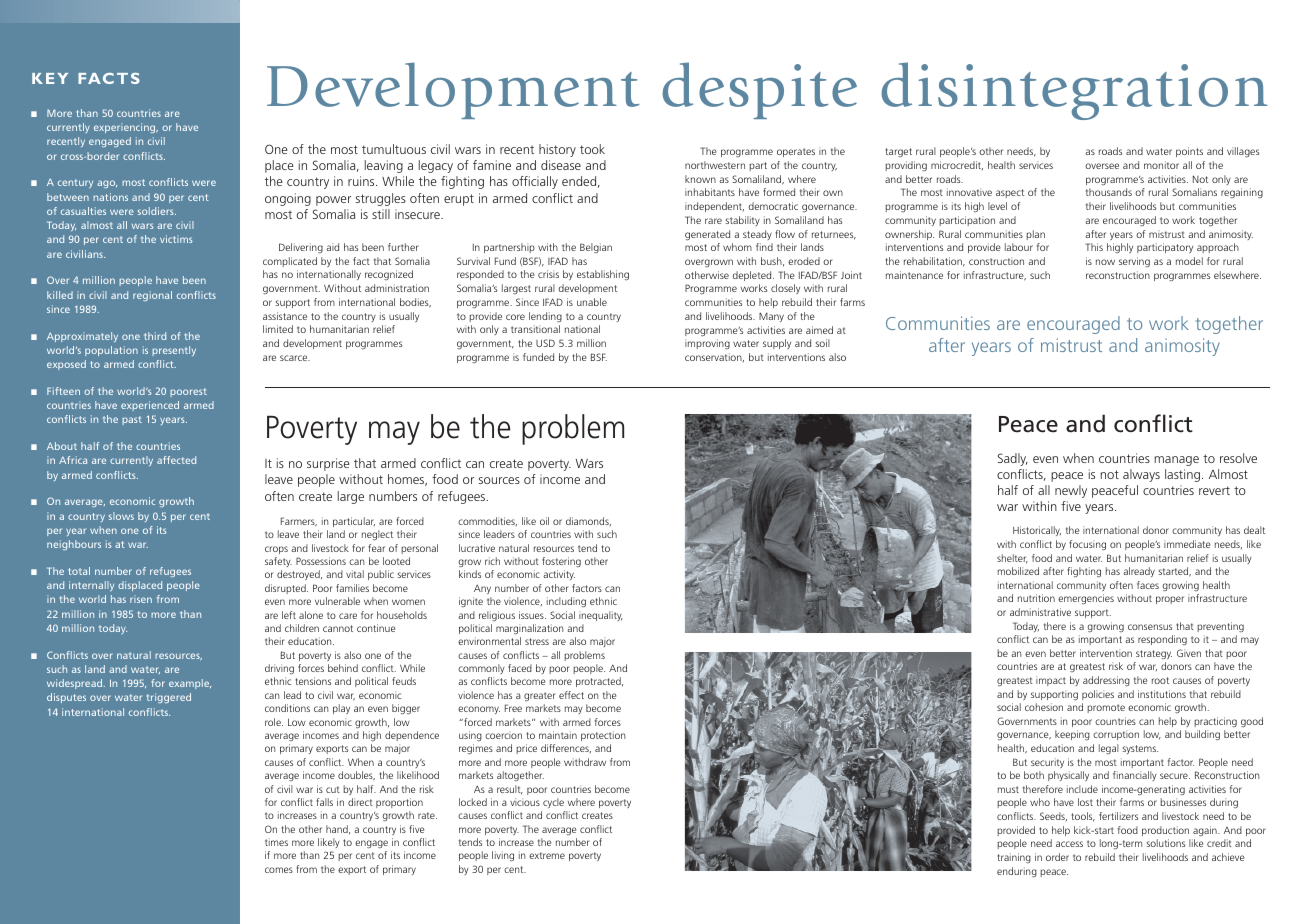 The image size is (1308, 924). Describe the element at coordinates (276, 842) in the screenshot. I see `times` at that location.
